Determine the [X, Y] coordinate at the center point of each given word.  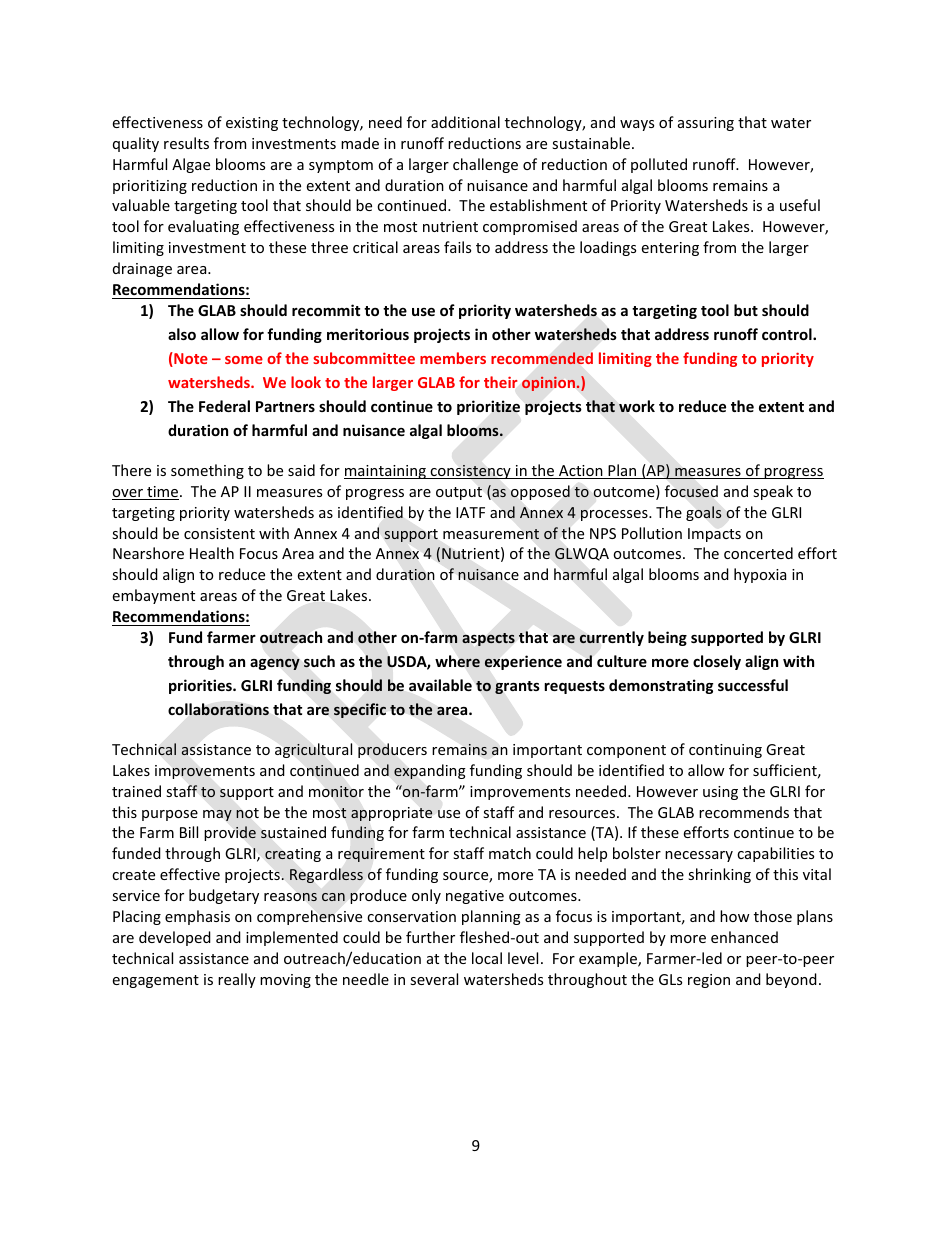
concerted [758, 553]
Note [190, 359]
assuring [706, 124]
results [186, 143]
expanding [430, 771]
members [453, 358]
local [487, 958]
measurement [491, 534]
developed [175, 938]
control [788, 334]
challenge [485, 165]
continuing [725, 751]
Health [212, 553]
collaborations [218, 709]
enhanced [744, 937]
